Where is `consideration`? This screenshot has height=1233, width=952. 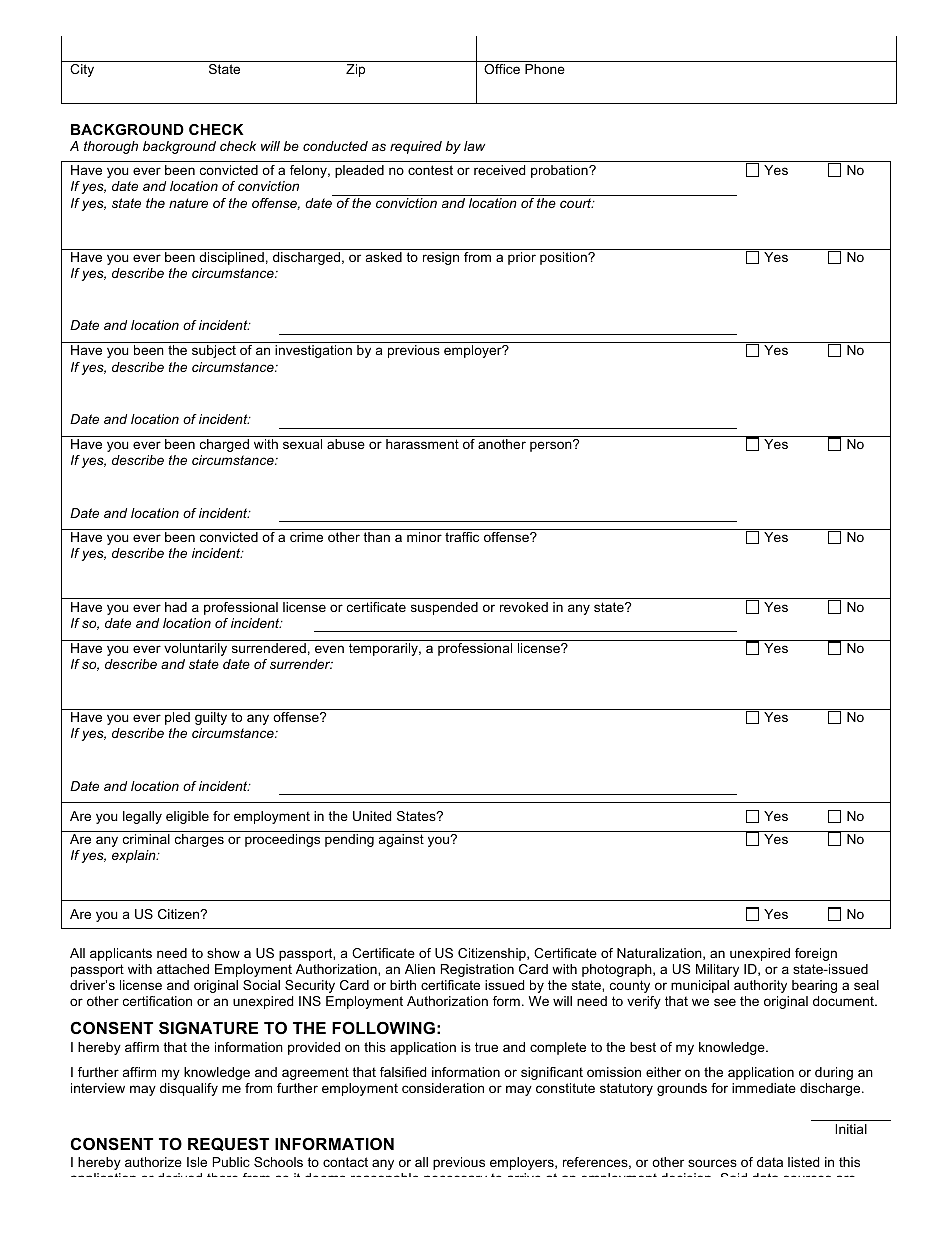 consideration is located at coordinates (443, 1088).
